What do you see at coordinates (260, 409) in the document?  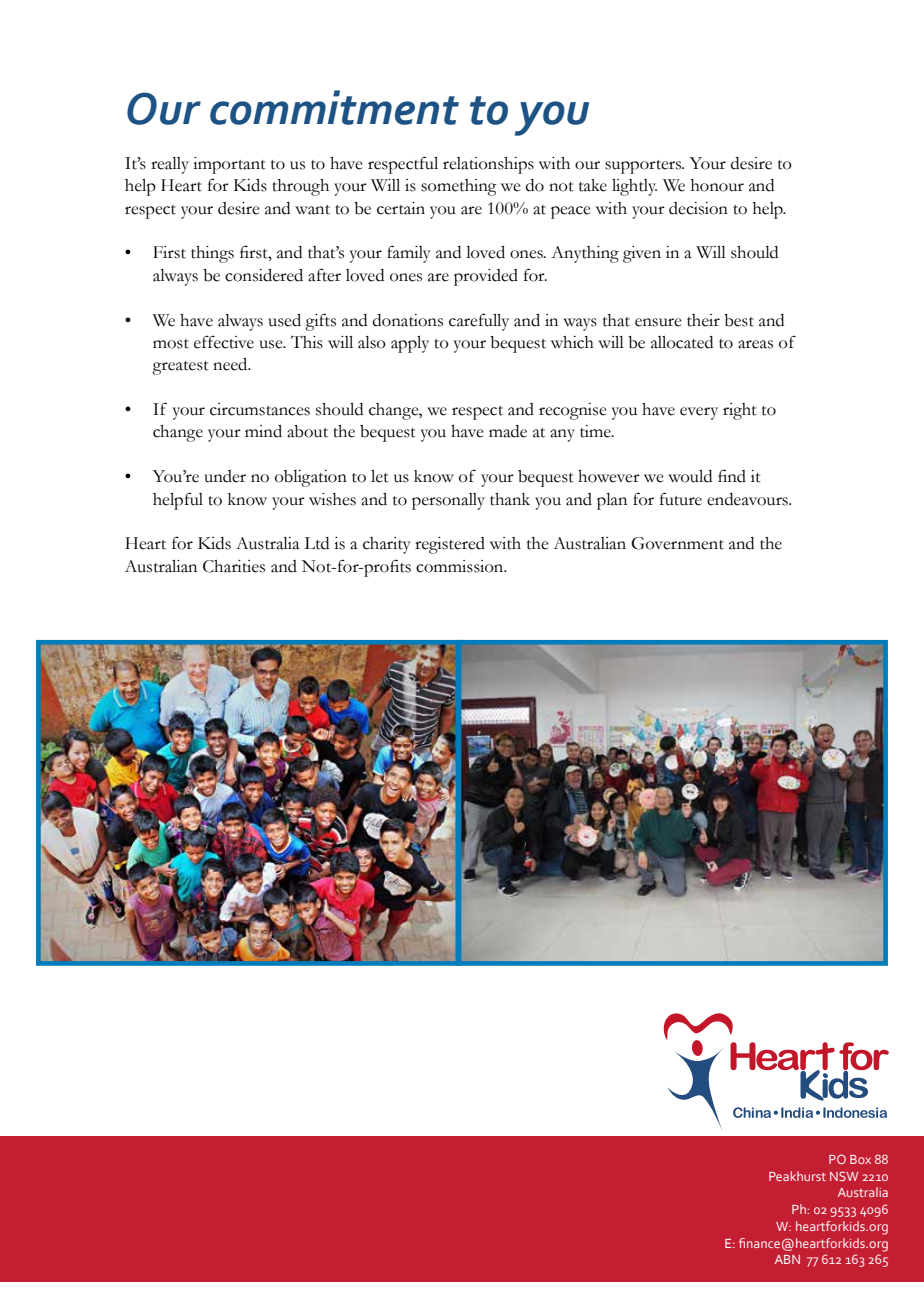 I see `circumstances` at bounding box center [260, 409].
